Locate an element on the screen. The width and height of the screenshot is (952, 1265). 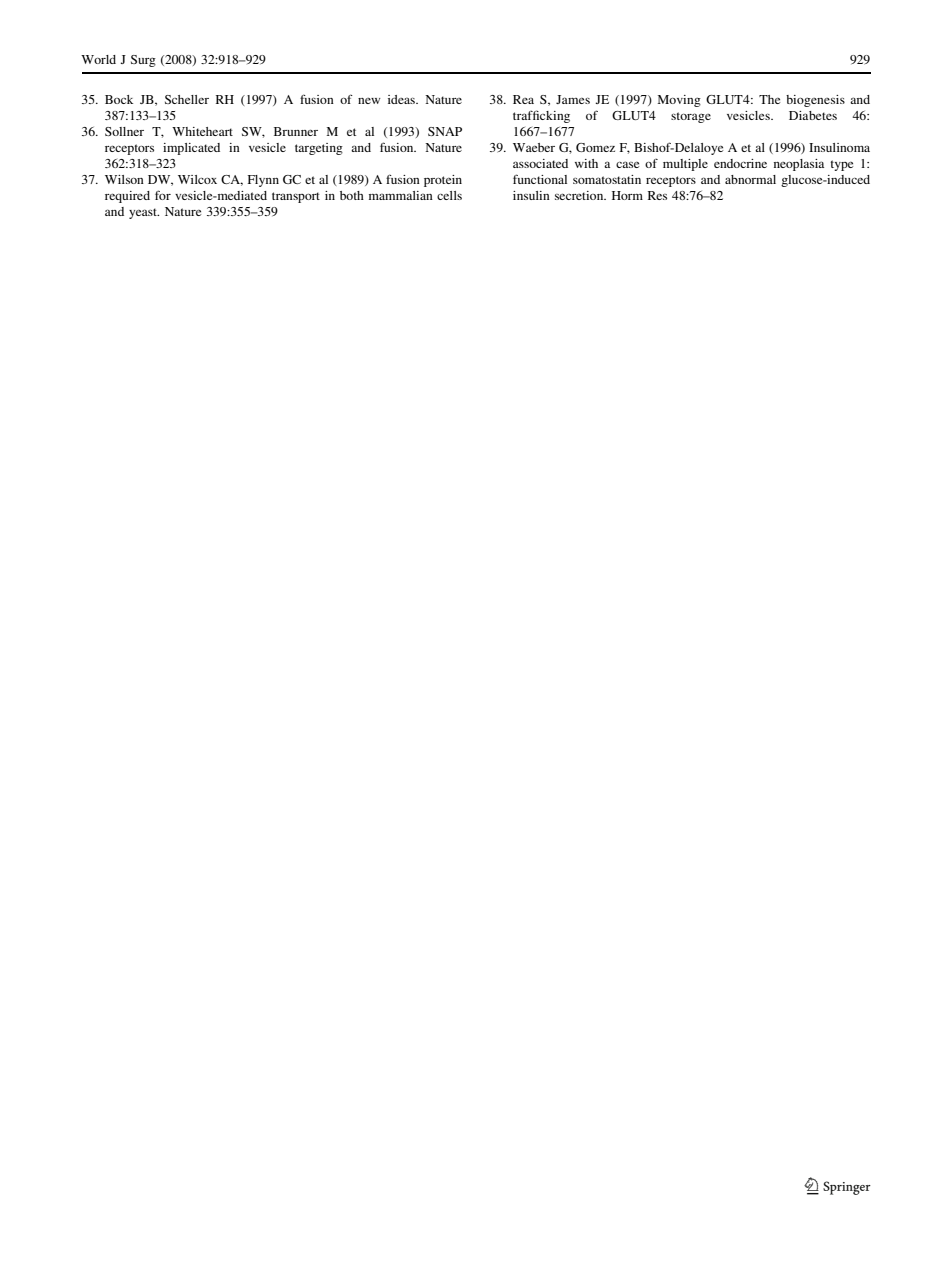
The is located at coordinates (769, 99).
